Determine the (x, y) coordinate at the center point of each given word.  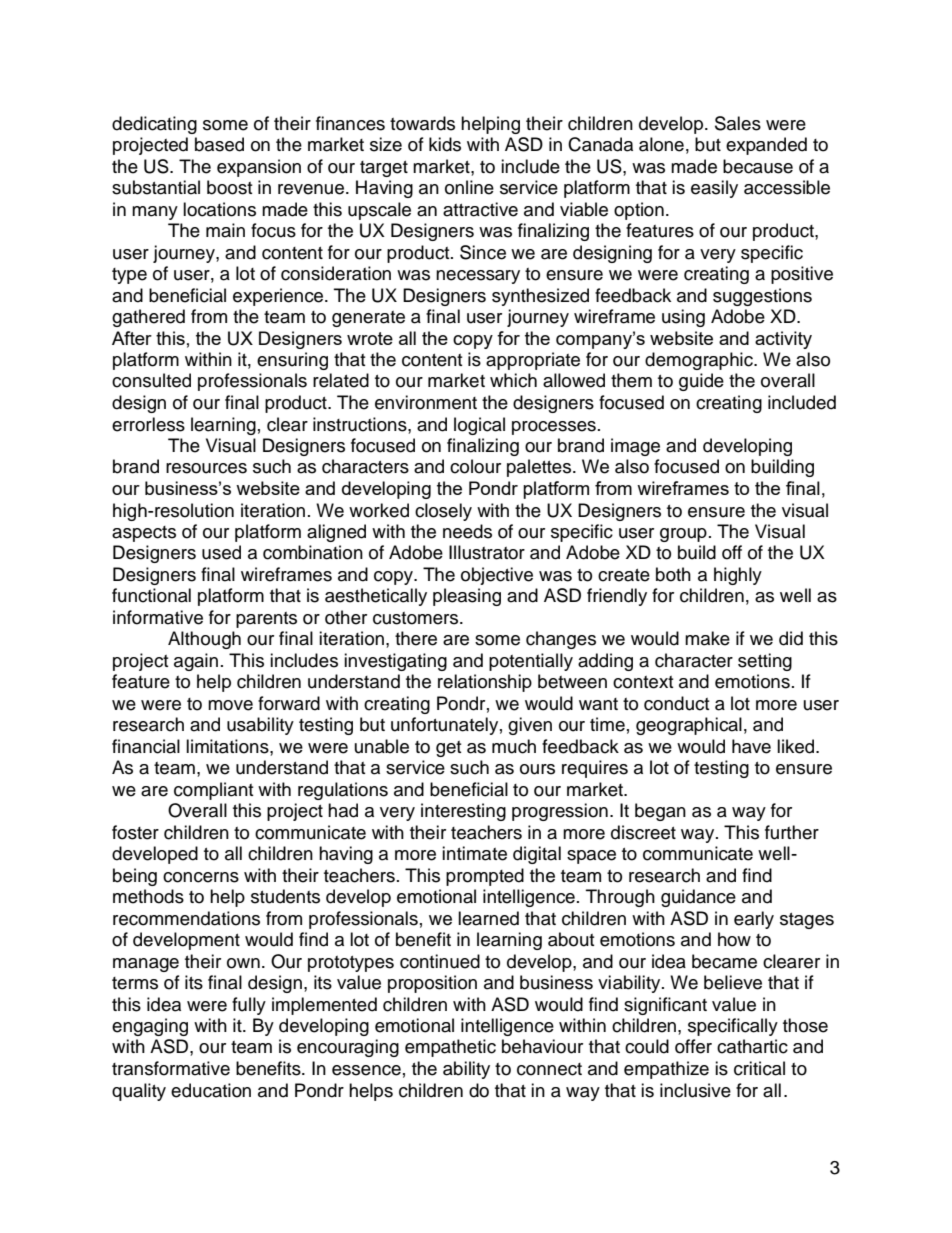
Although (204, 640)
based (219, 144)
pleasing (467, 597)
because (758, 166)
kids (445, 144)
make (707, 638)
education (211, 1090)
